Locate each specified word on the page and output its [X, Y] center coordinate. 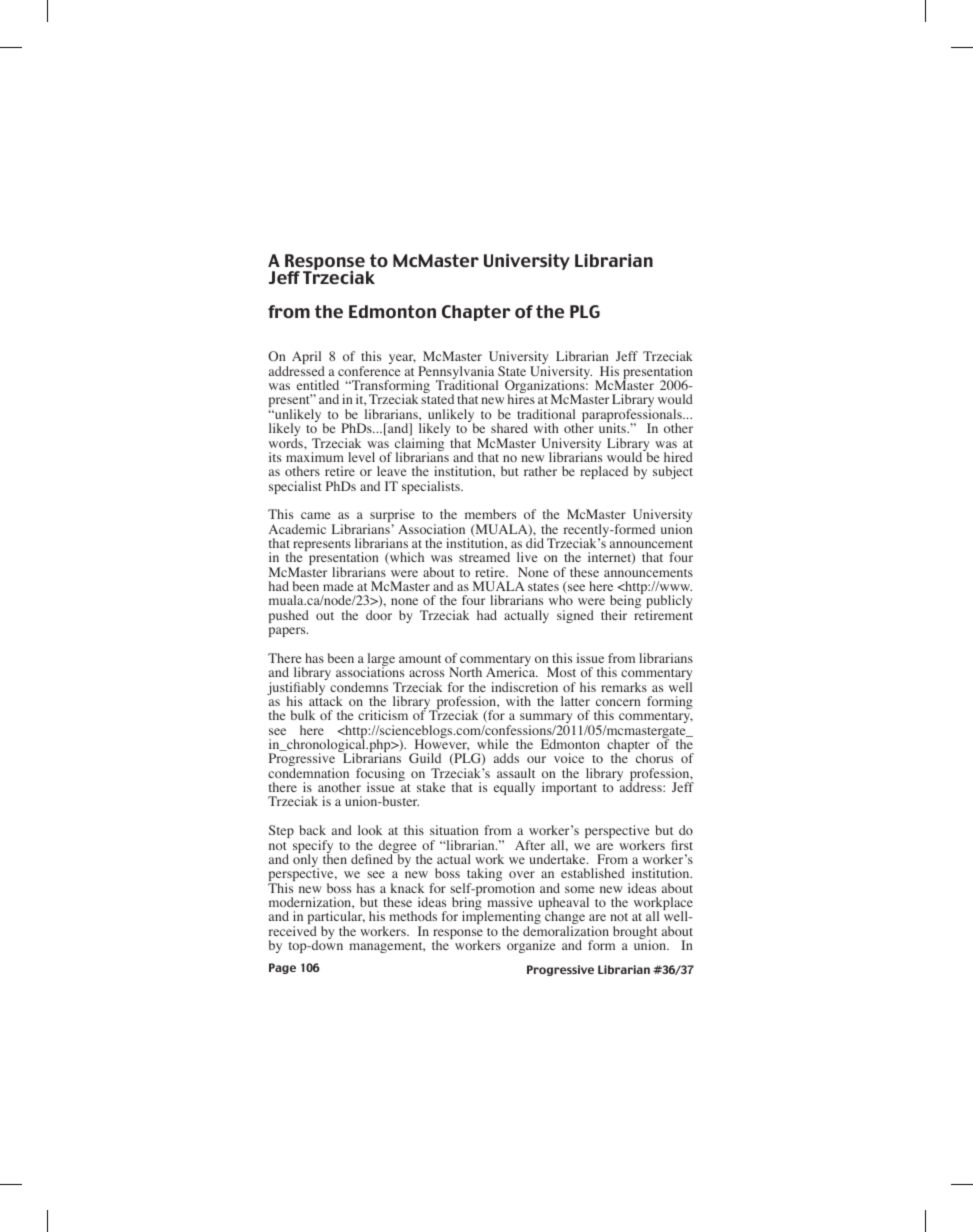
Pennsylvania [457, 374]
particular [336, 919]
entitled [318, 385]
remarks [624, 687]
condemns [359, 687]
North [465, 672]
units [613, 427]
